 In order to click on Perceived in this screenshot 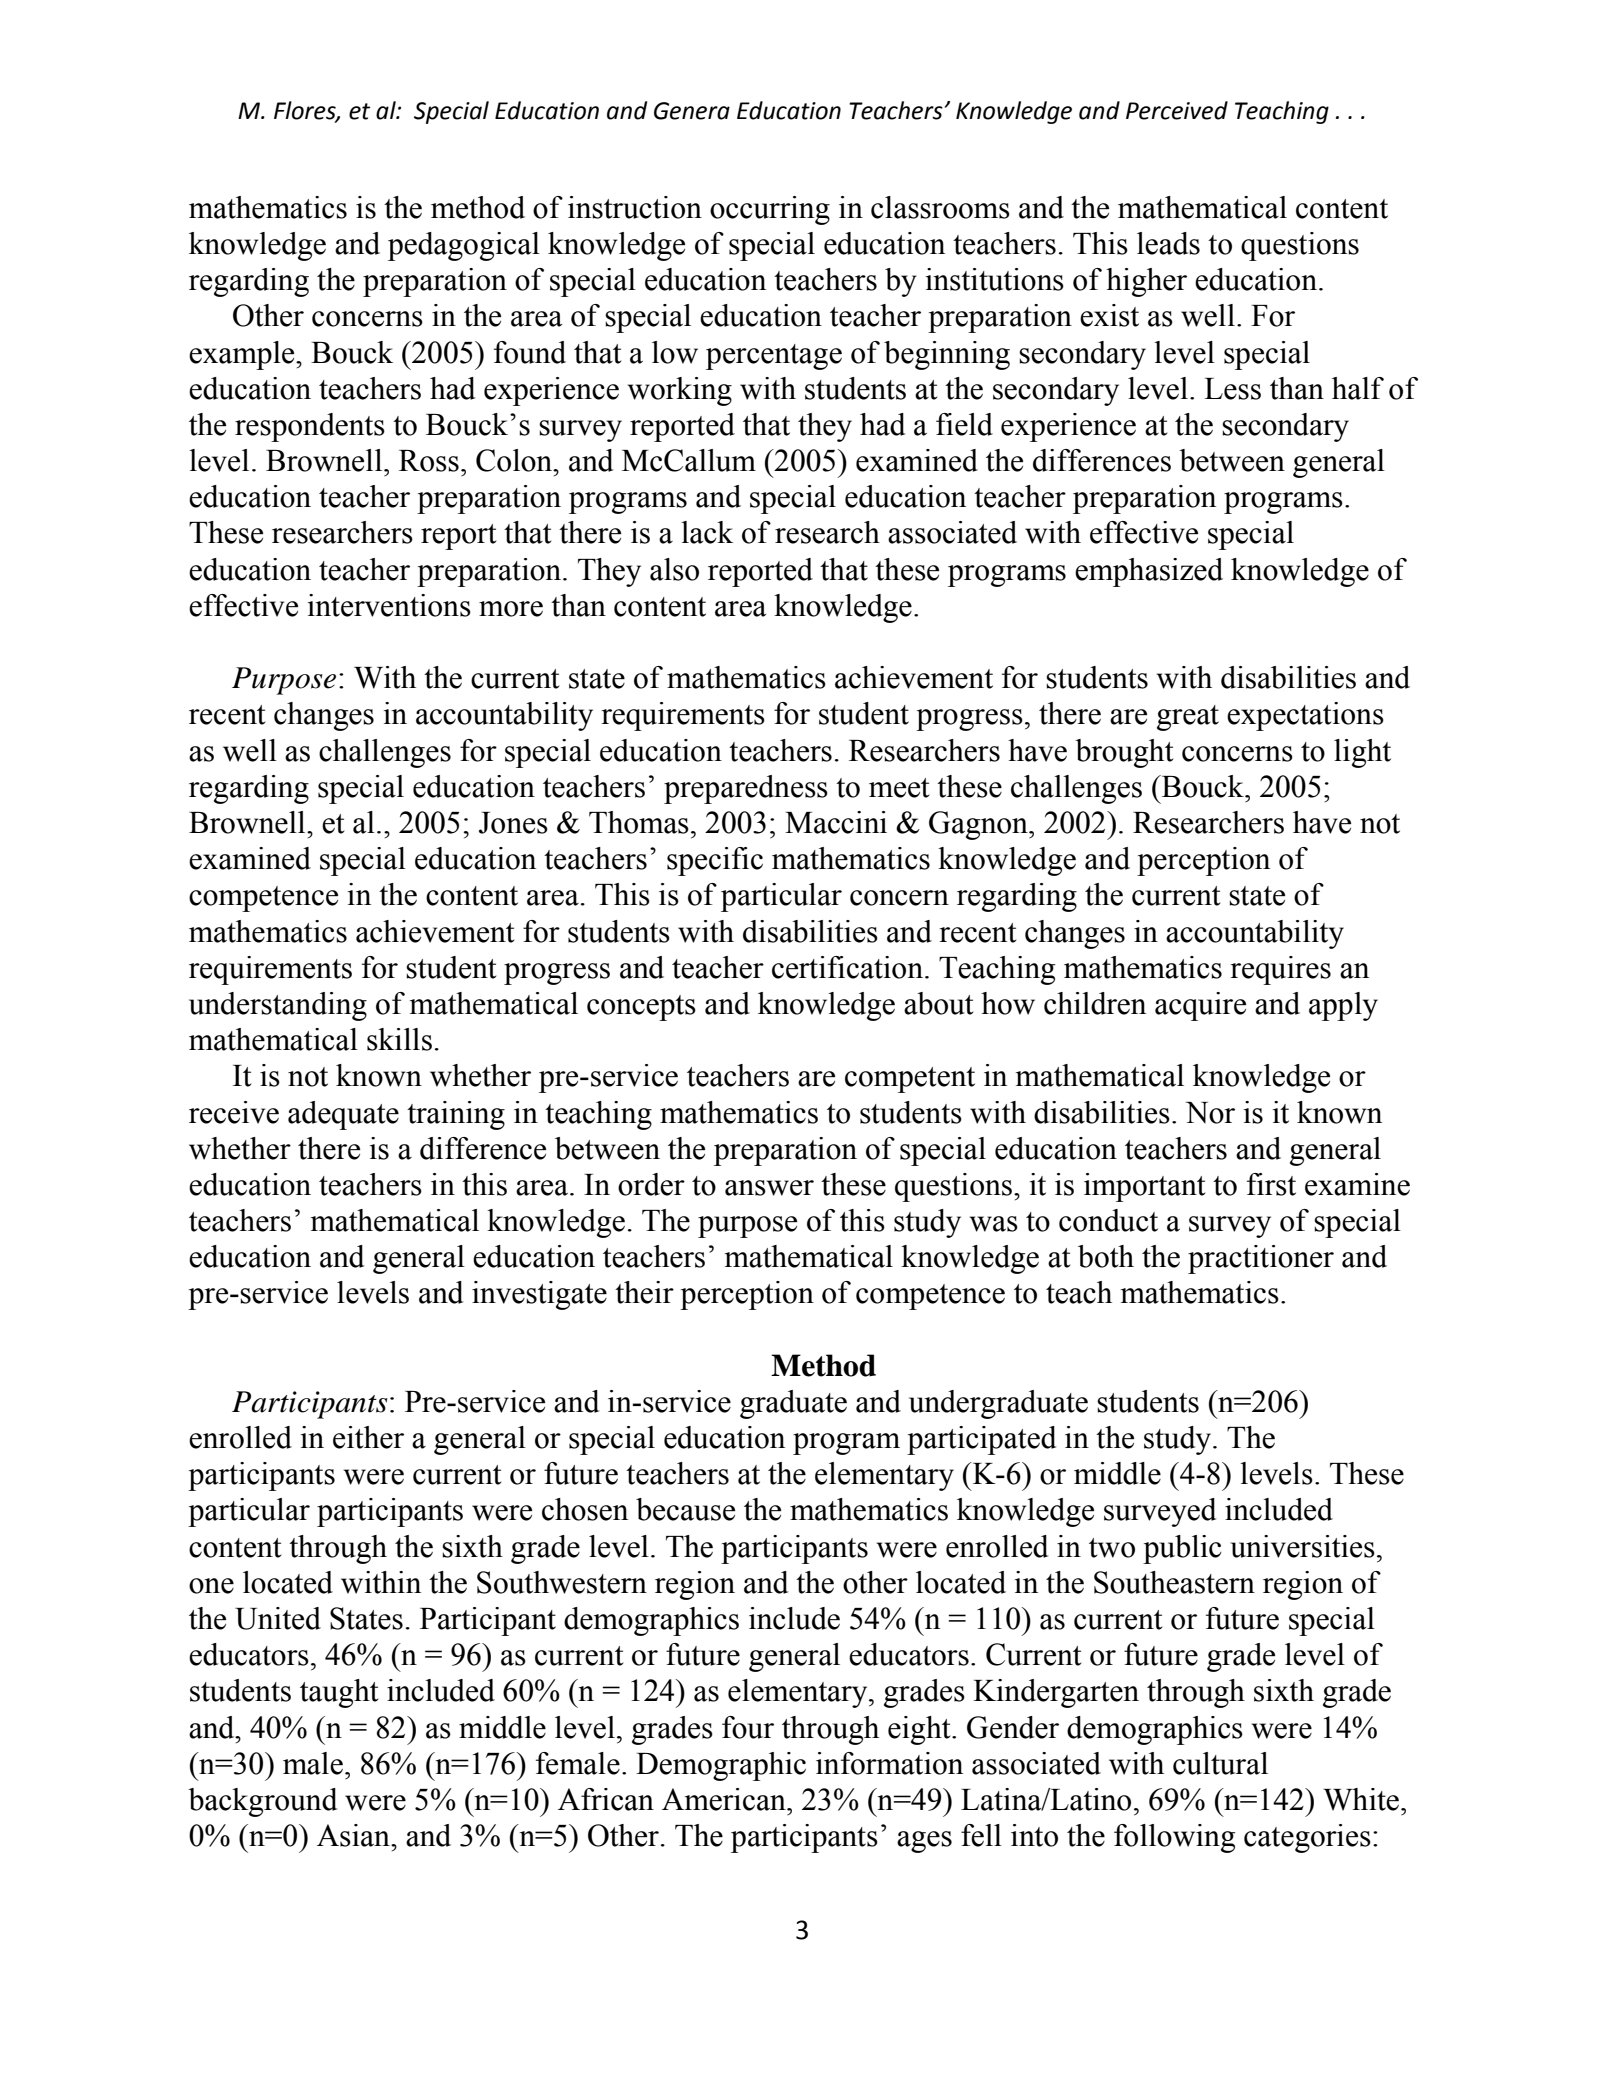, I will do `click(1177, 110)`.
